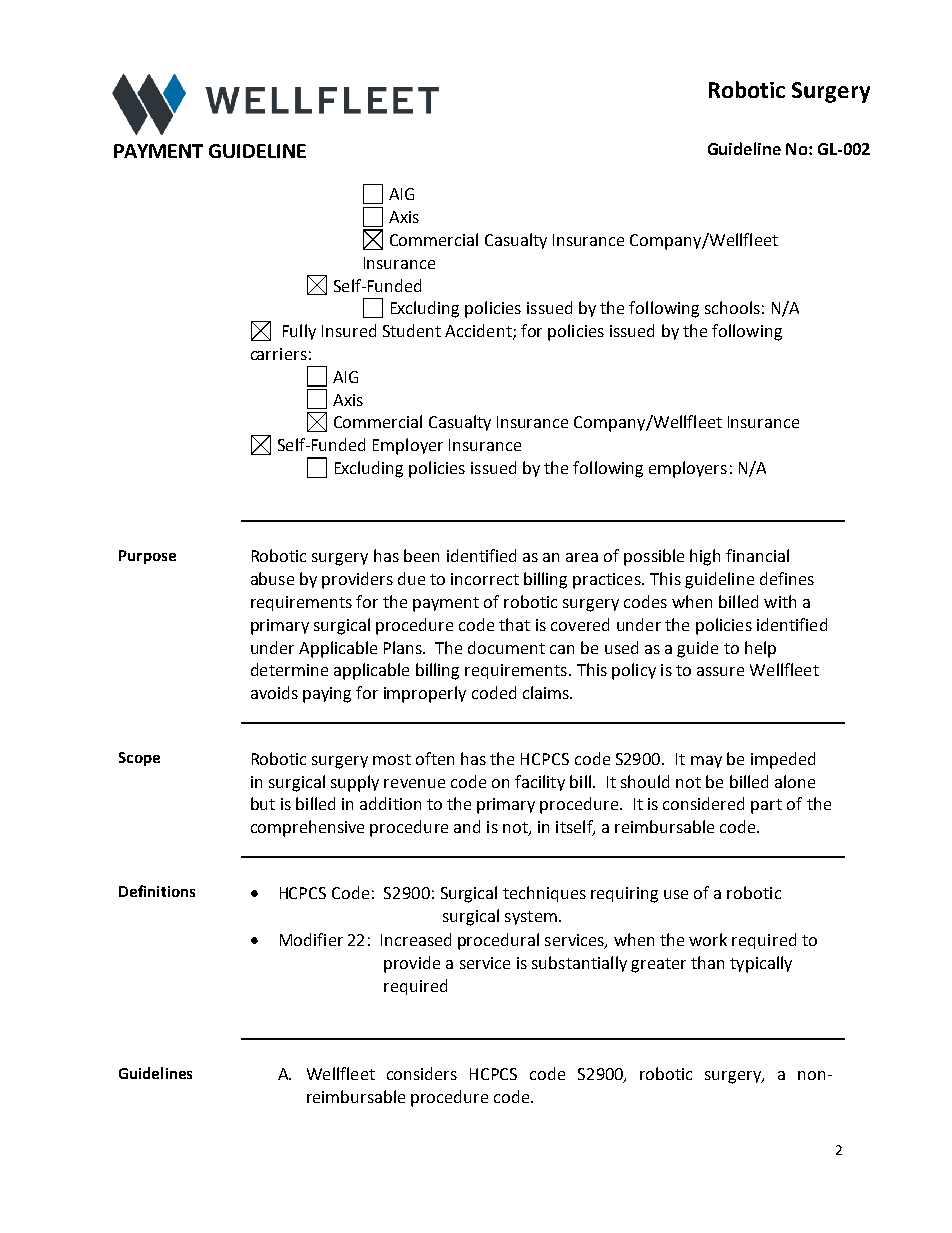  What do you see at coordinates (279, 354) in the page?
I see `carriers` at bounding box center [279, 354].
